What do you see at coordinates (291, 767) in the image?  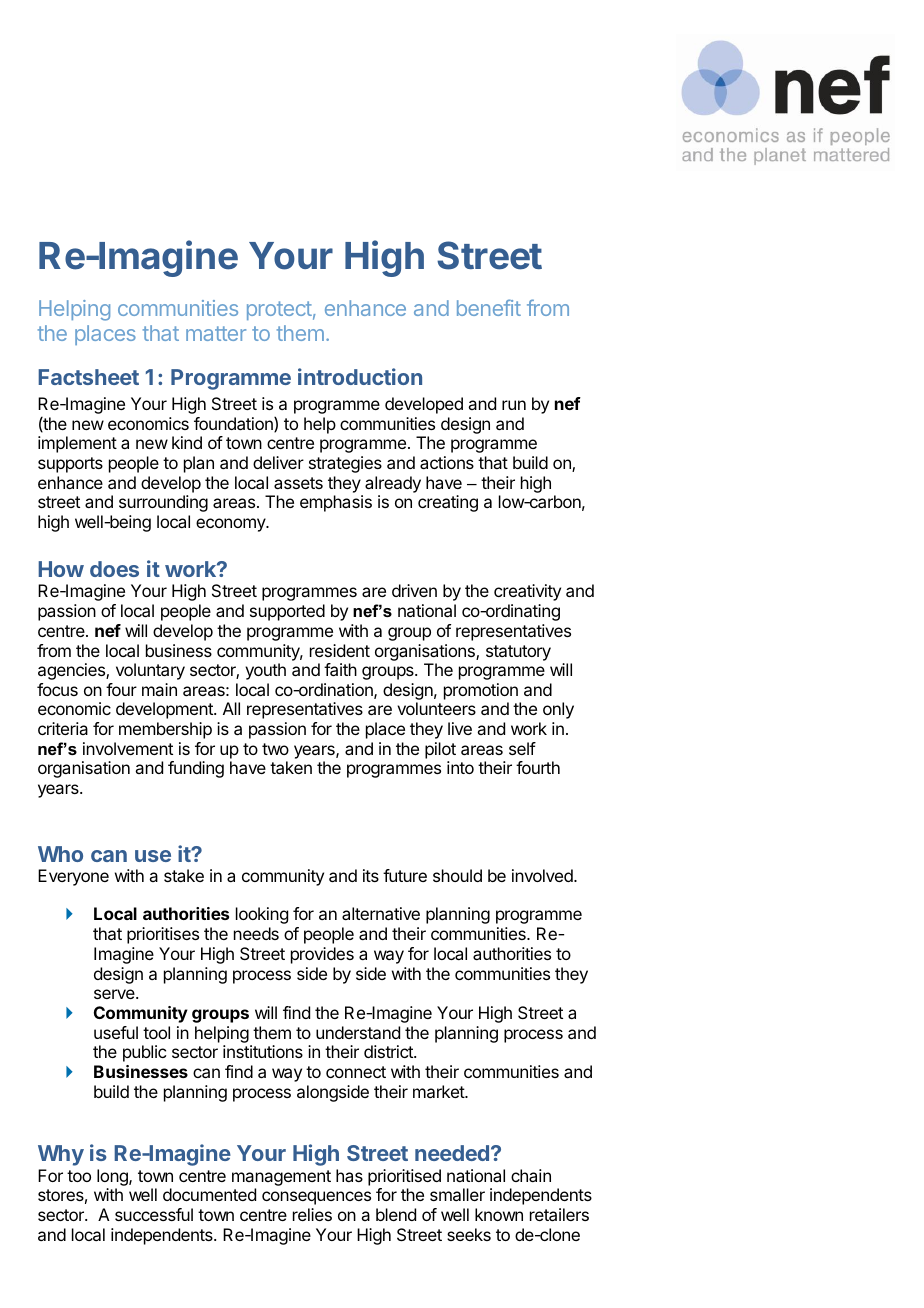 I see `taken` at bounding box center [291, 767].
